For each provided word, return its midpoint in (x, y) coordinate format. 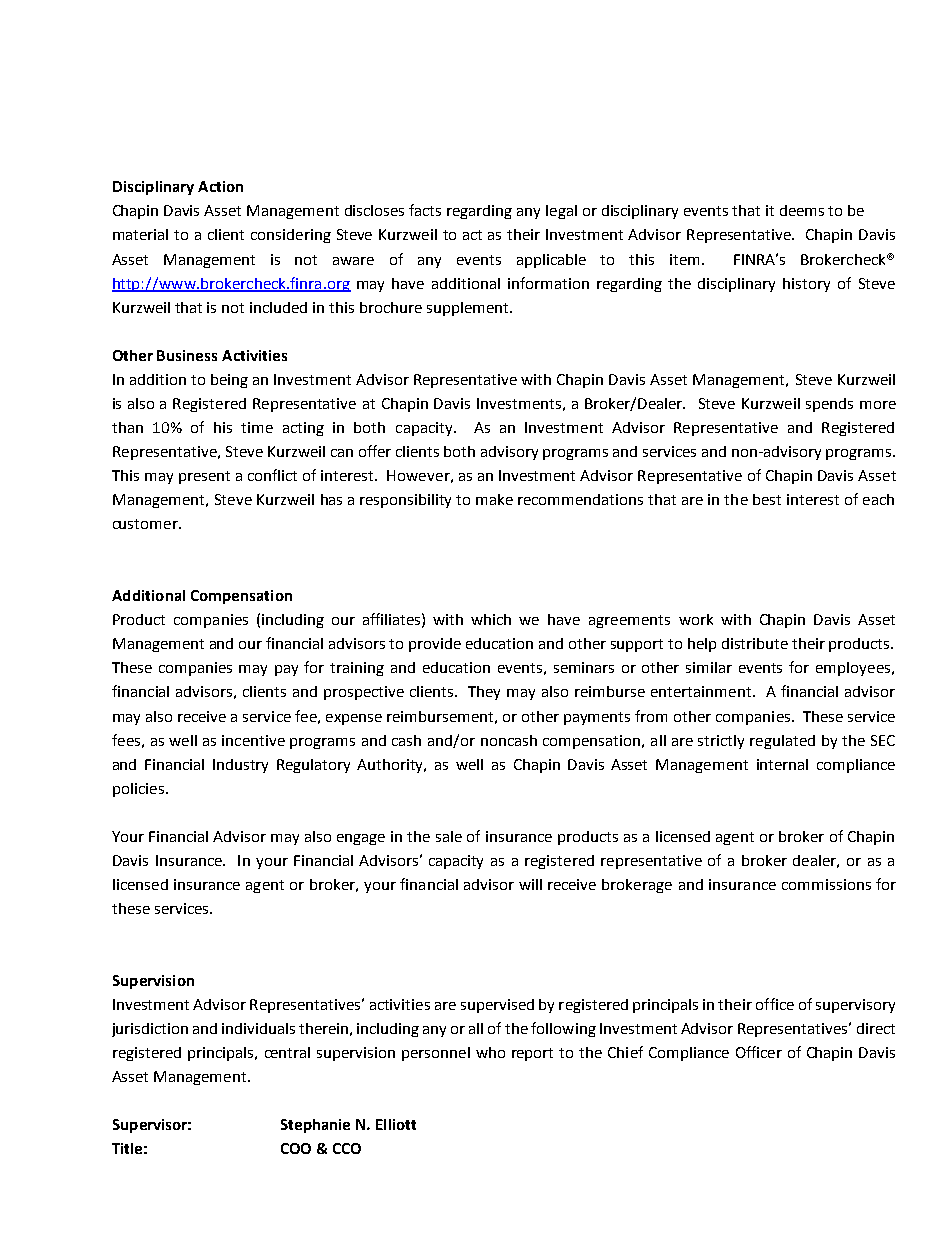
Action (220, 186)
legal (561, 212)
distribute (755, 643)
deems (802, 210)
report (532, 1054)
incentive (253, 740)
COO (296, 1148)
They (484, 693)
